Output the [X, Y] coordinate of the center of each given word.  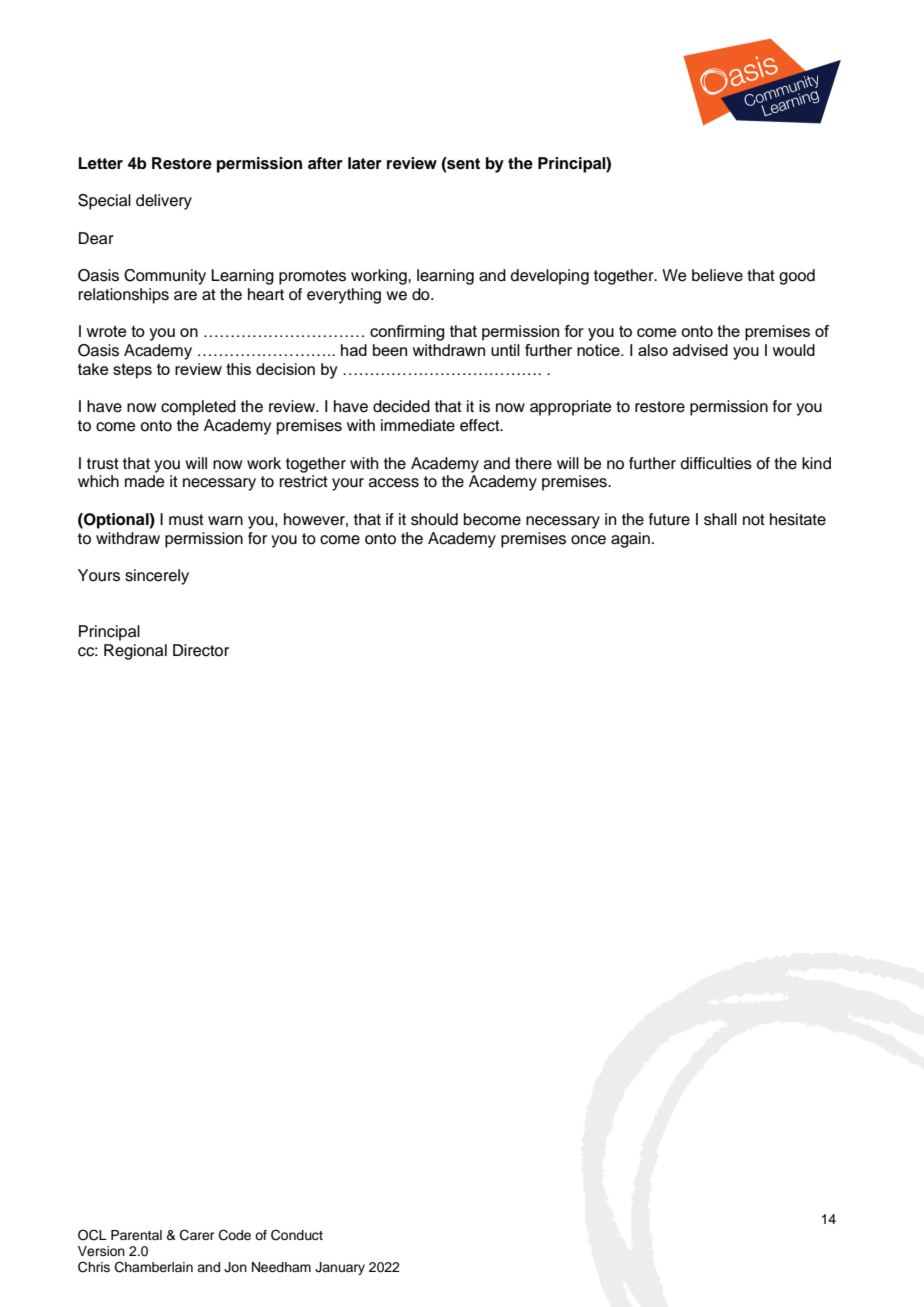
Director [201, 650]
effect [481, 425]
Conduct [297, 1235]
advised [700, 350]
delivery [164, 202]
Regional [135, 652]
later [365, 163]
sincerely [157, 577]
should [434, 519]
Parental [136, 1235]
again [630, 540]
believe [717, 275]
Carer [197, 1235]
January [340, 1268]
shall [720, 519]
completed [198, 408]
